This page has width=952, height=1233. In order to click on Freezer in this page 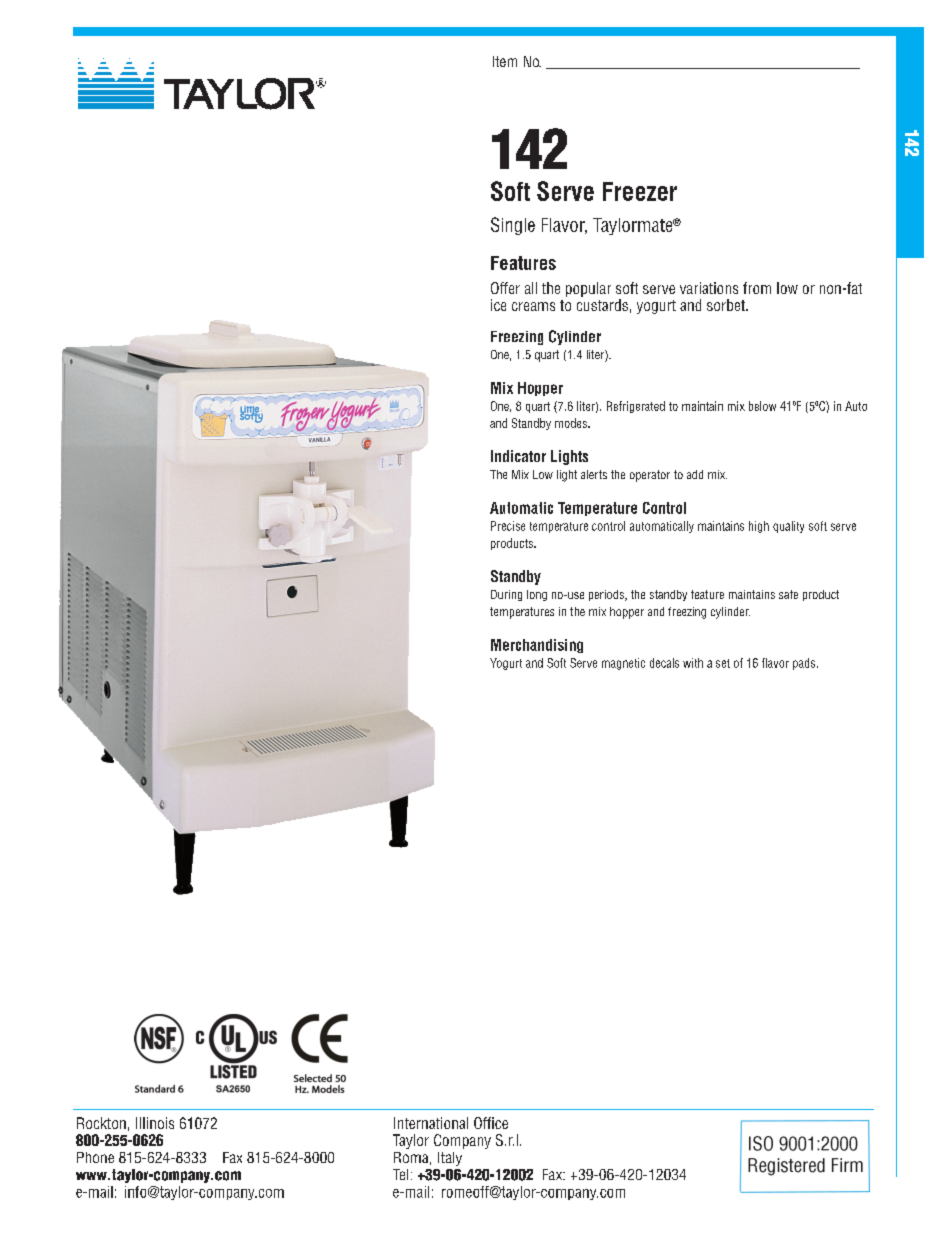, I will do `click(640, 191)`.
